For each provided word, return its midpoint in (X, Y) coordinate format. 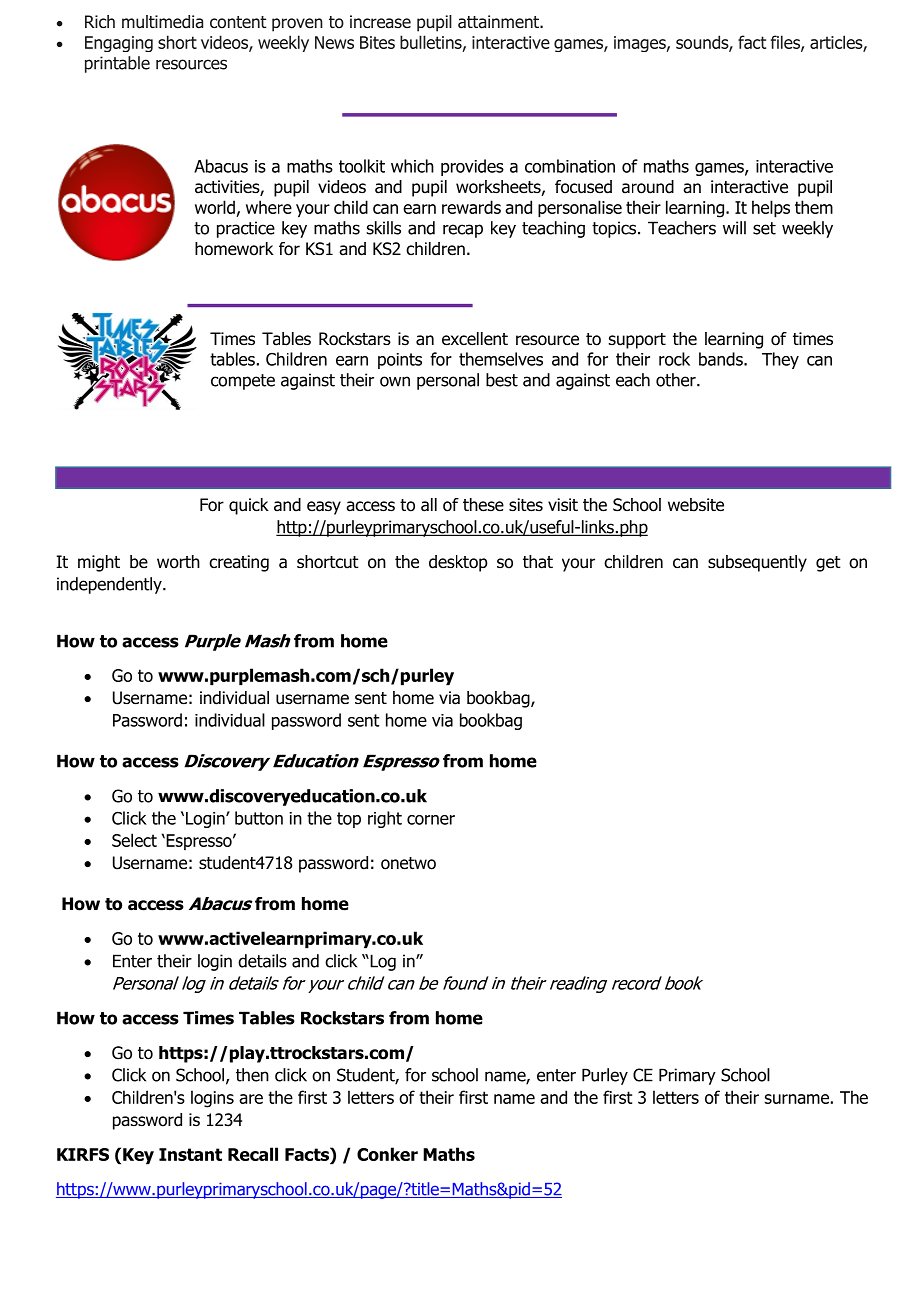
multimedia (162, 22)
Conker (387, 1154)
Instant (190, 1154)
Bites (377, 42)
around (648, 187)
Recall (253, 1154)
